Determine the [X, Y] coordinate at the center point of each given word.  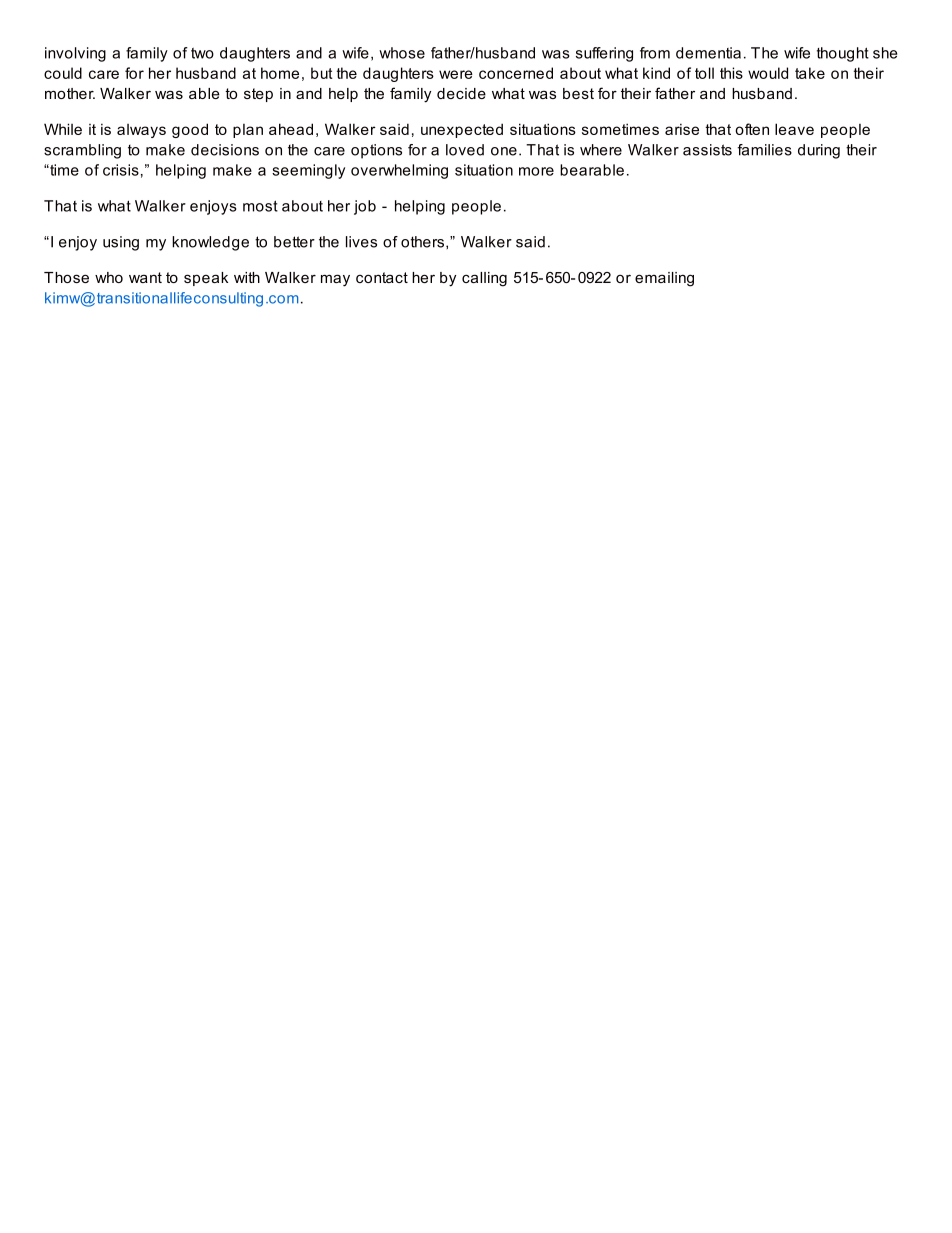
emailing [664, 279]
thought [843, 54]
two [202, 53]
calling [484, 279]
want [145, 277]
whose [402, 53]
